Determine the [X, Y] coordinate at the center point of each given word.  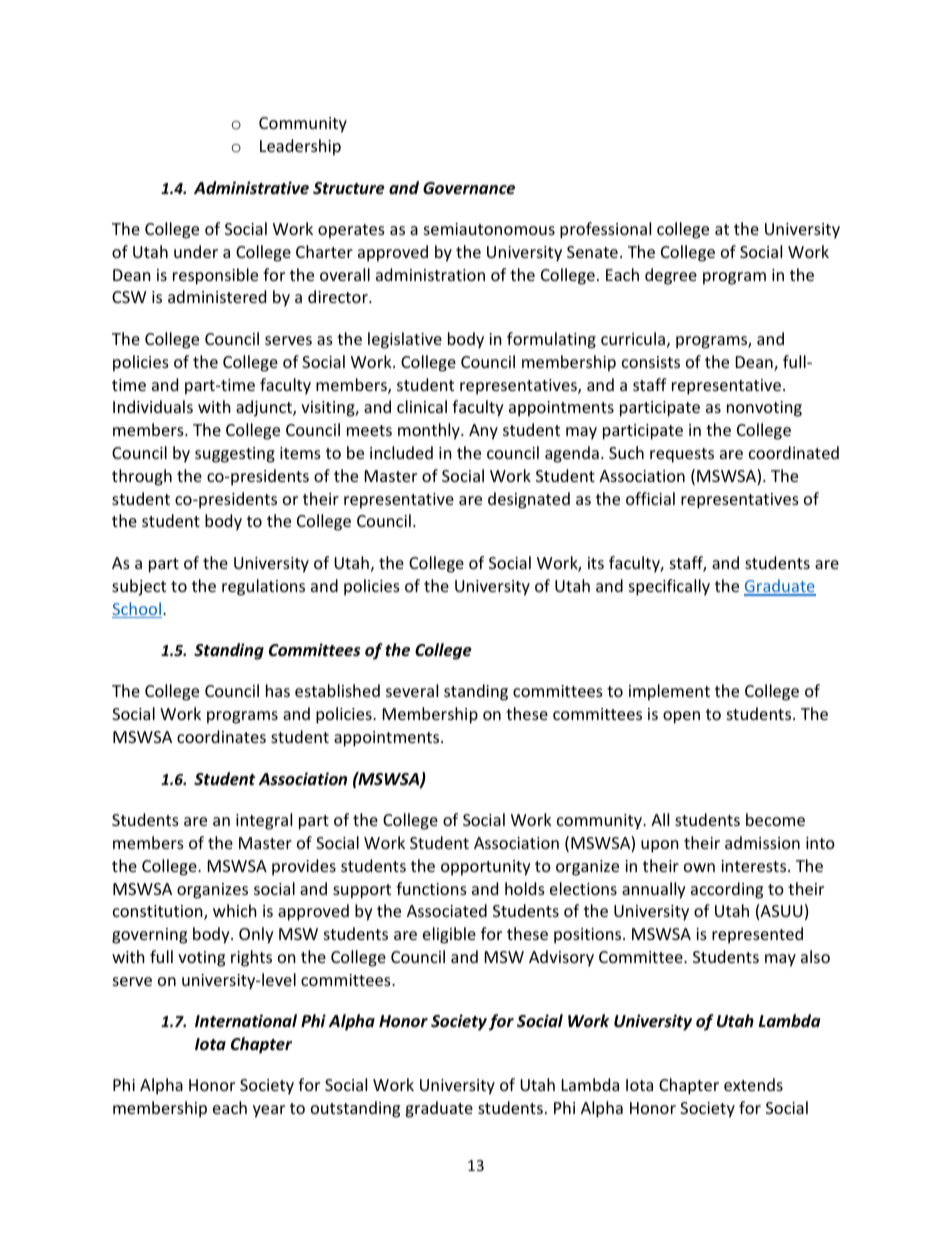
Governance [469, 188]
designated [529, 500]
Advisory [561, 958]
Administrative [251, 188]
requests [682, 455]
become [775, 819]
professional [605, 230]
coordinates [221, 736]
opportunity [486, 868]
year [269, 1111]
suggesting [235, 455]
